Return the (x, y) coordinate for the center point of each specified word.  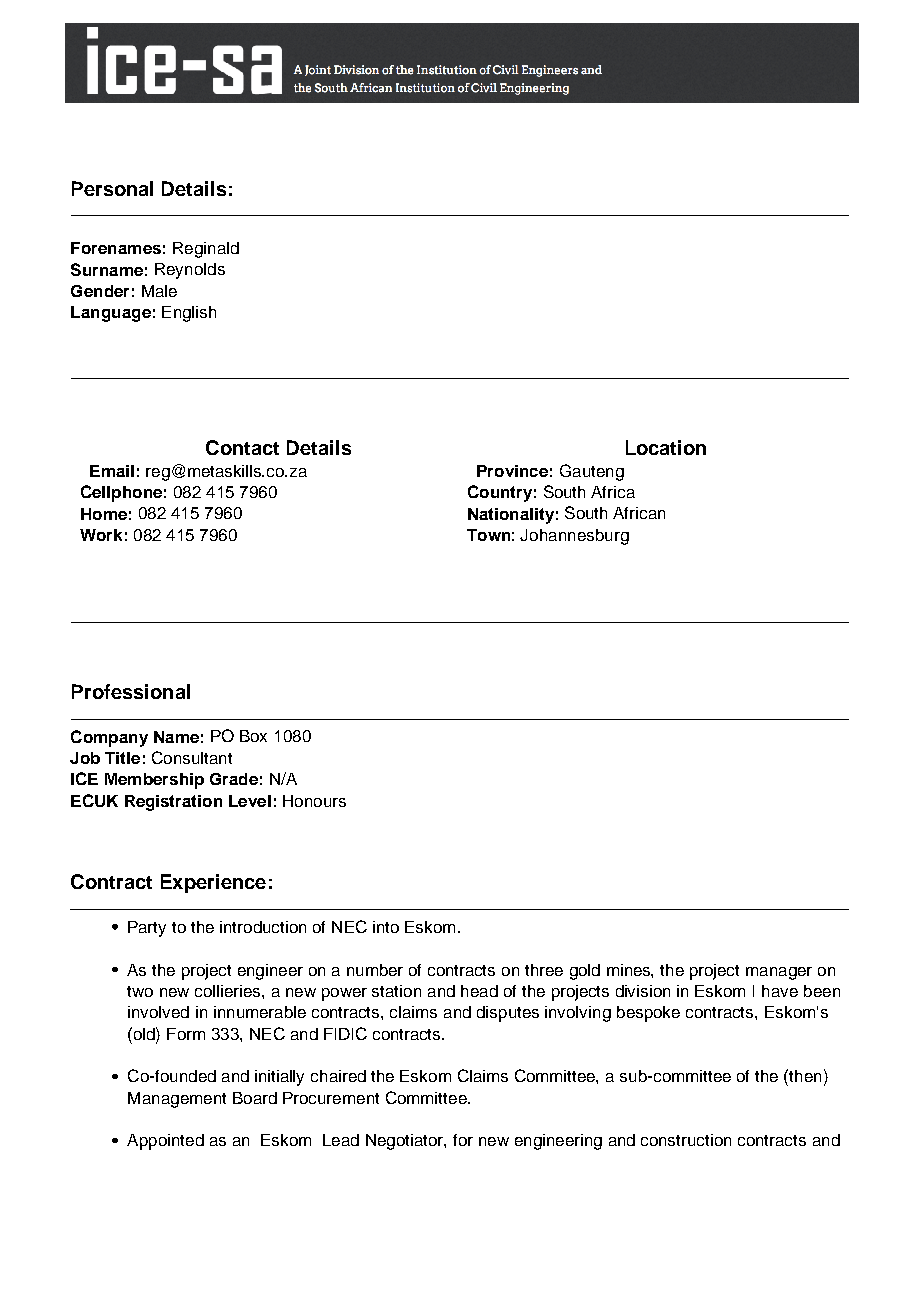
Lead (341, 1140)
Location (666, 447)
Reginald (206, 250)
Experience (213, 883)
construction (686, 1140)
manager (779, 973)
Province (512, 471)
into (386, 927)
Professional (131, 691)
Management (177, 1100)
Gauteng (592, 472)
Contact (242, 447)
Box (253, 736)
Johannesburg (574, 537)
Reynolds (190, 271)
